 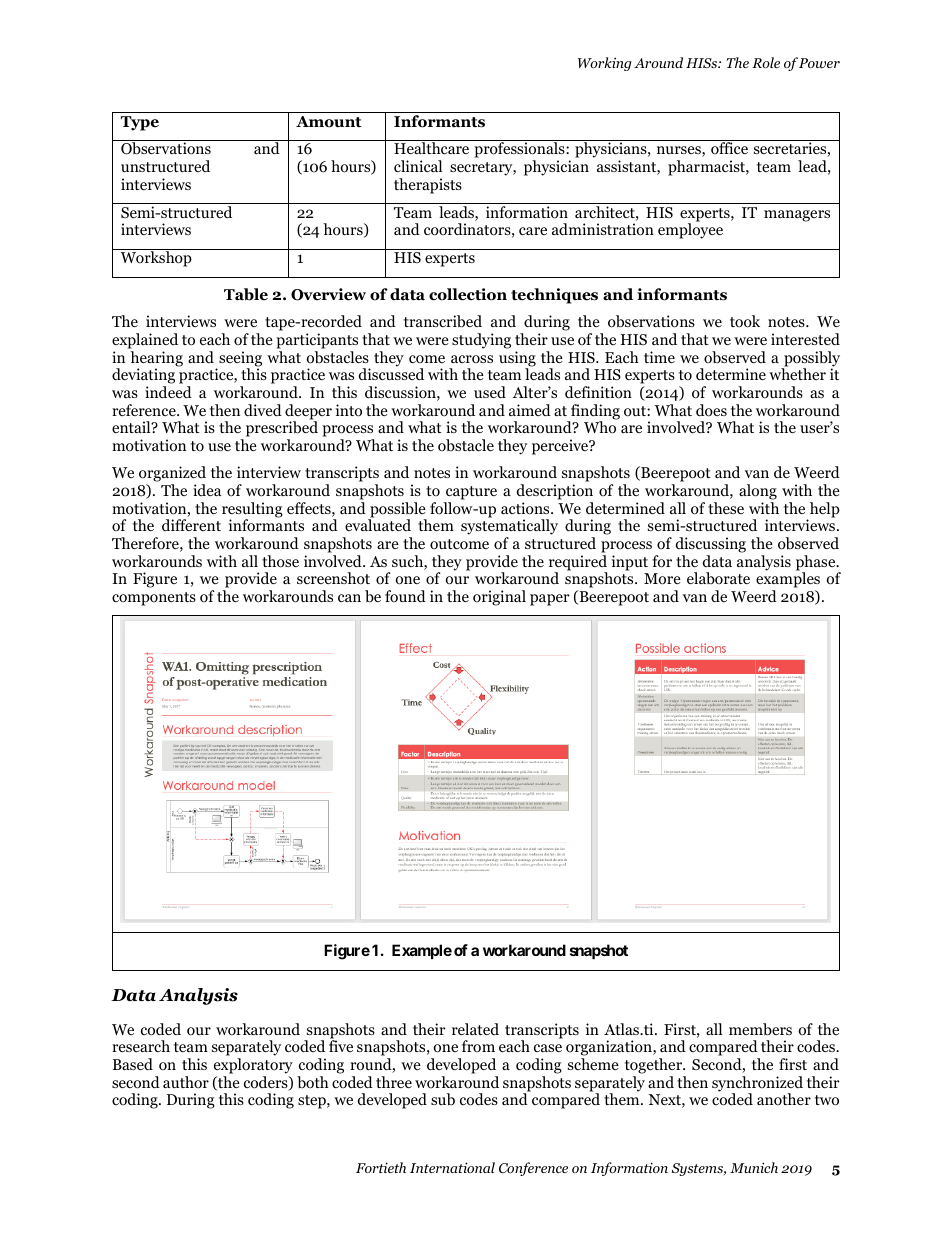 I want to click on Munich, so click(x=754, y=1167).
